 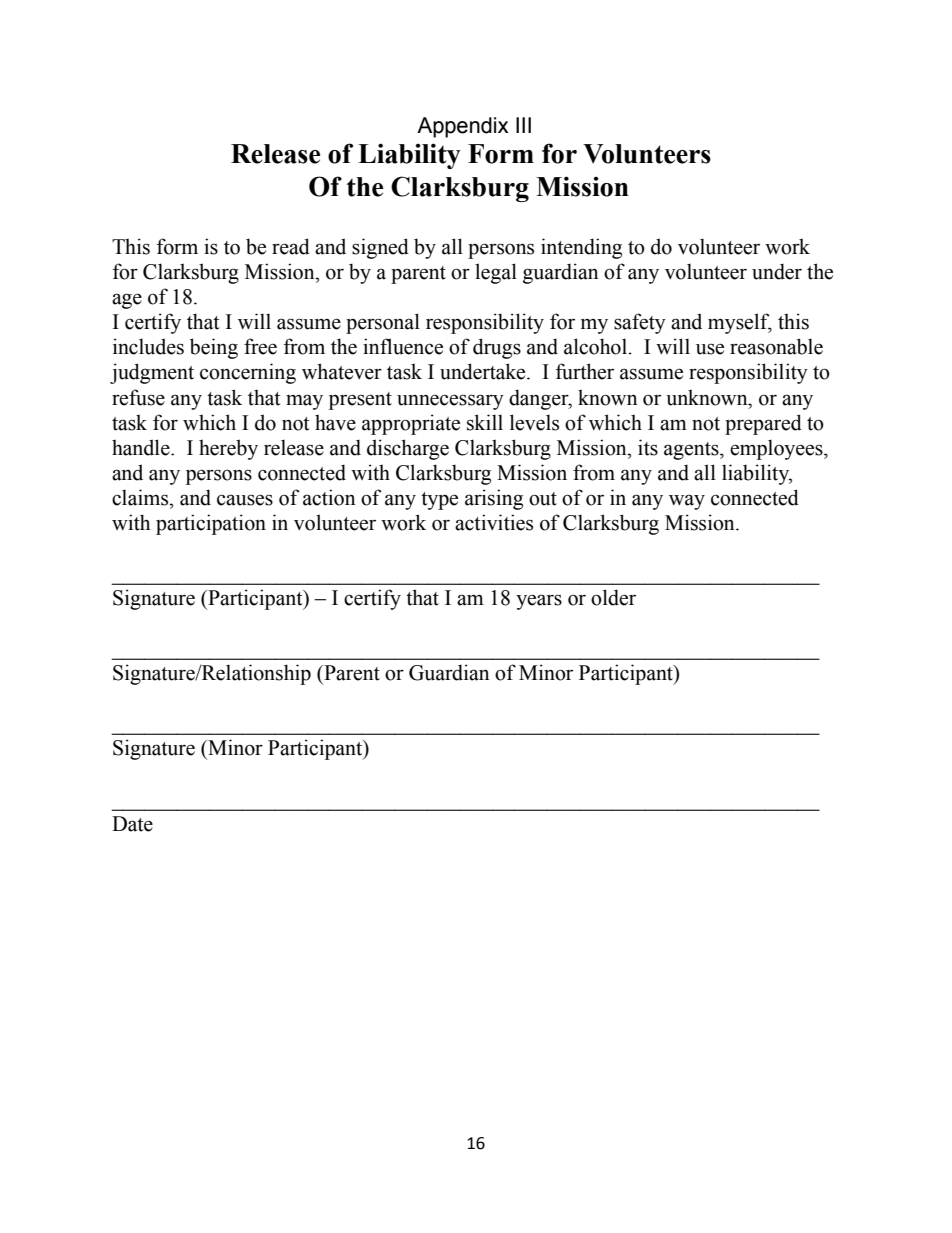 I want to click on Appendix, so click(x=463, y=127).
